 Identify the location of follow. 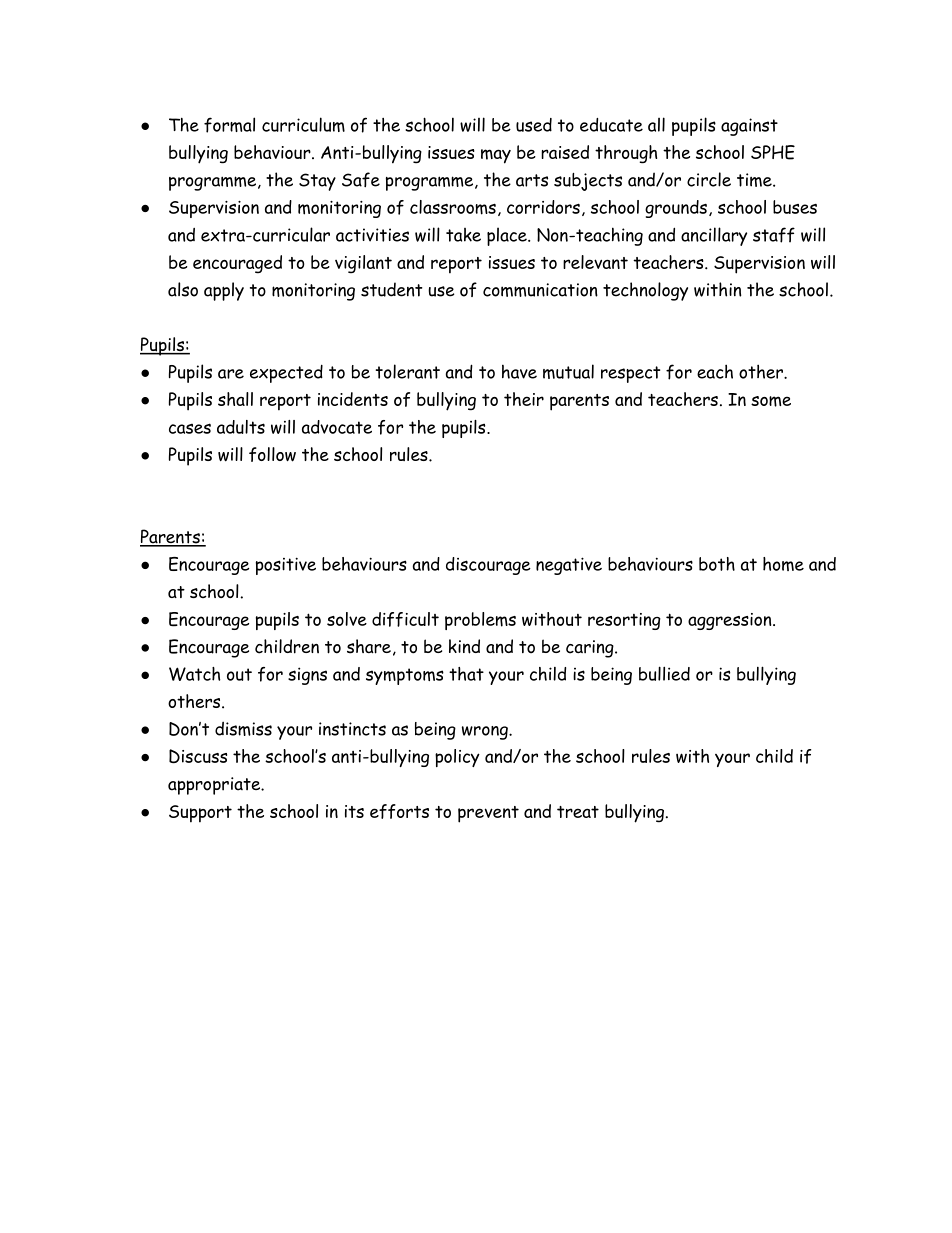
(272, 454).
